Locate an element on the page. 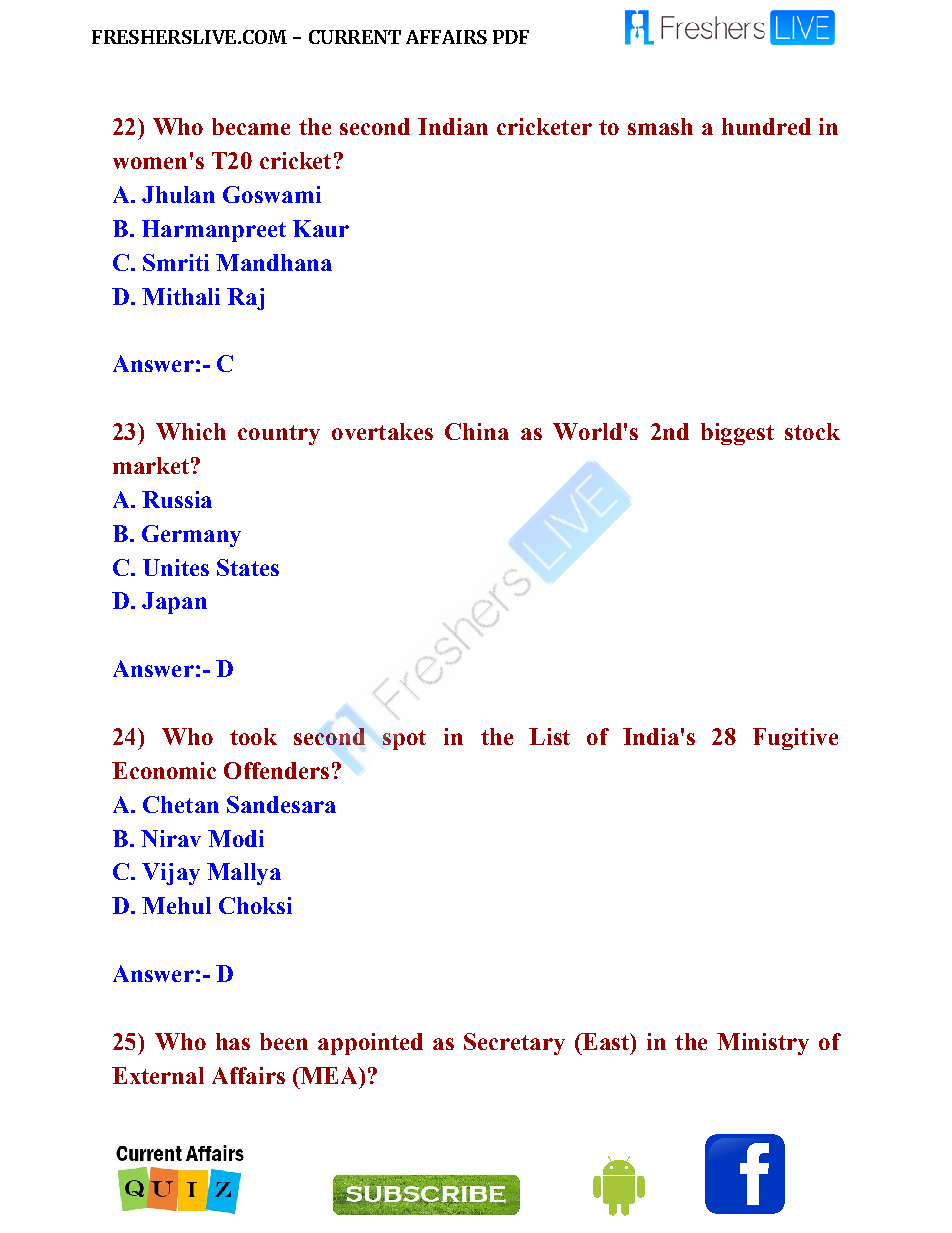  biggest is located at coordinates (737, 434).
